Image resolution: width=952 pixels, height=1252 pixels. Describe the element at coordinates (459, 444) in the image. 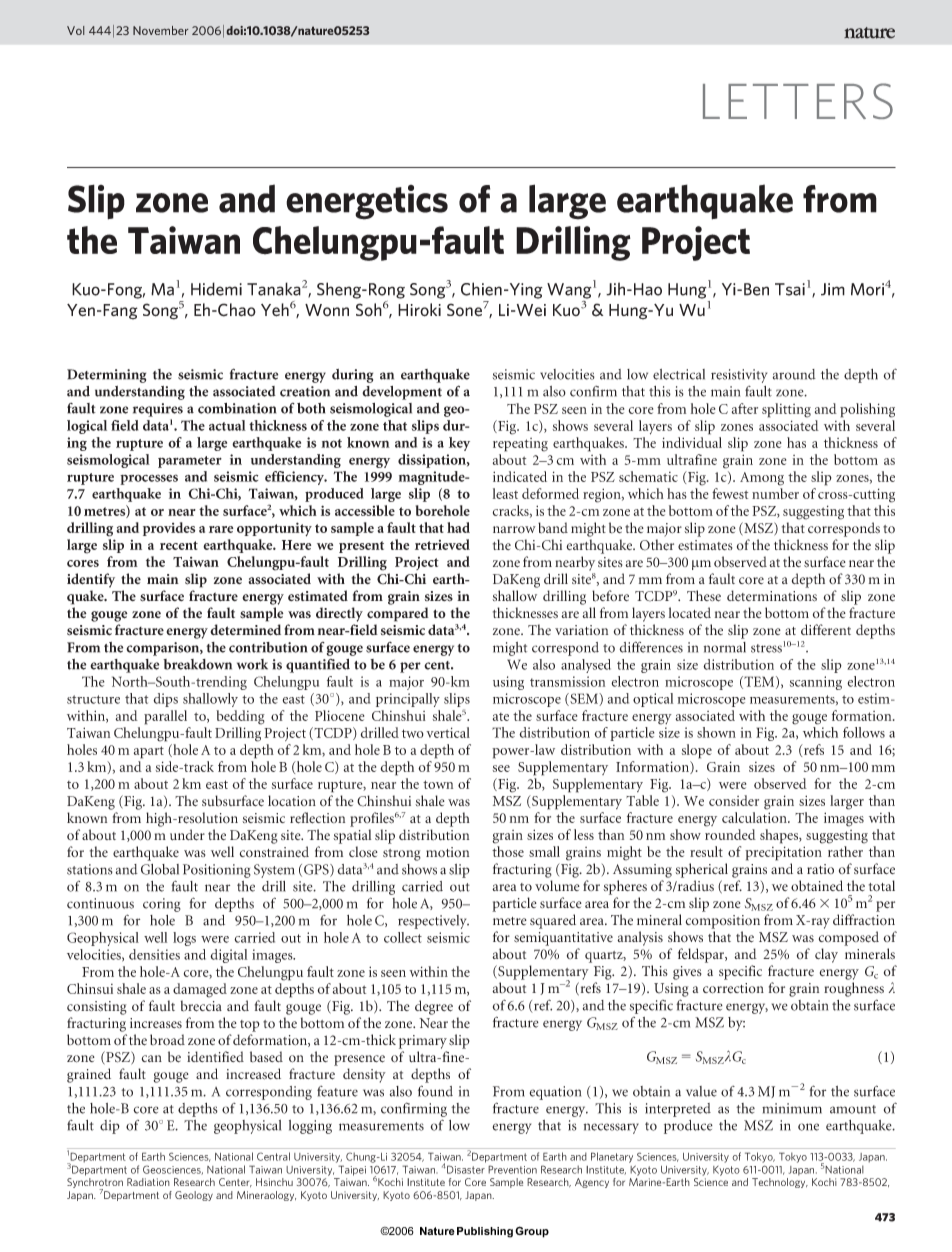

I see `key` at that location.
